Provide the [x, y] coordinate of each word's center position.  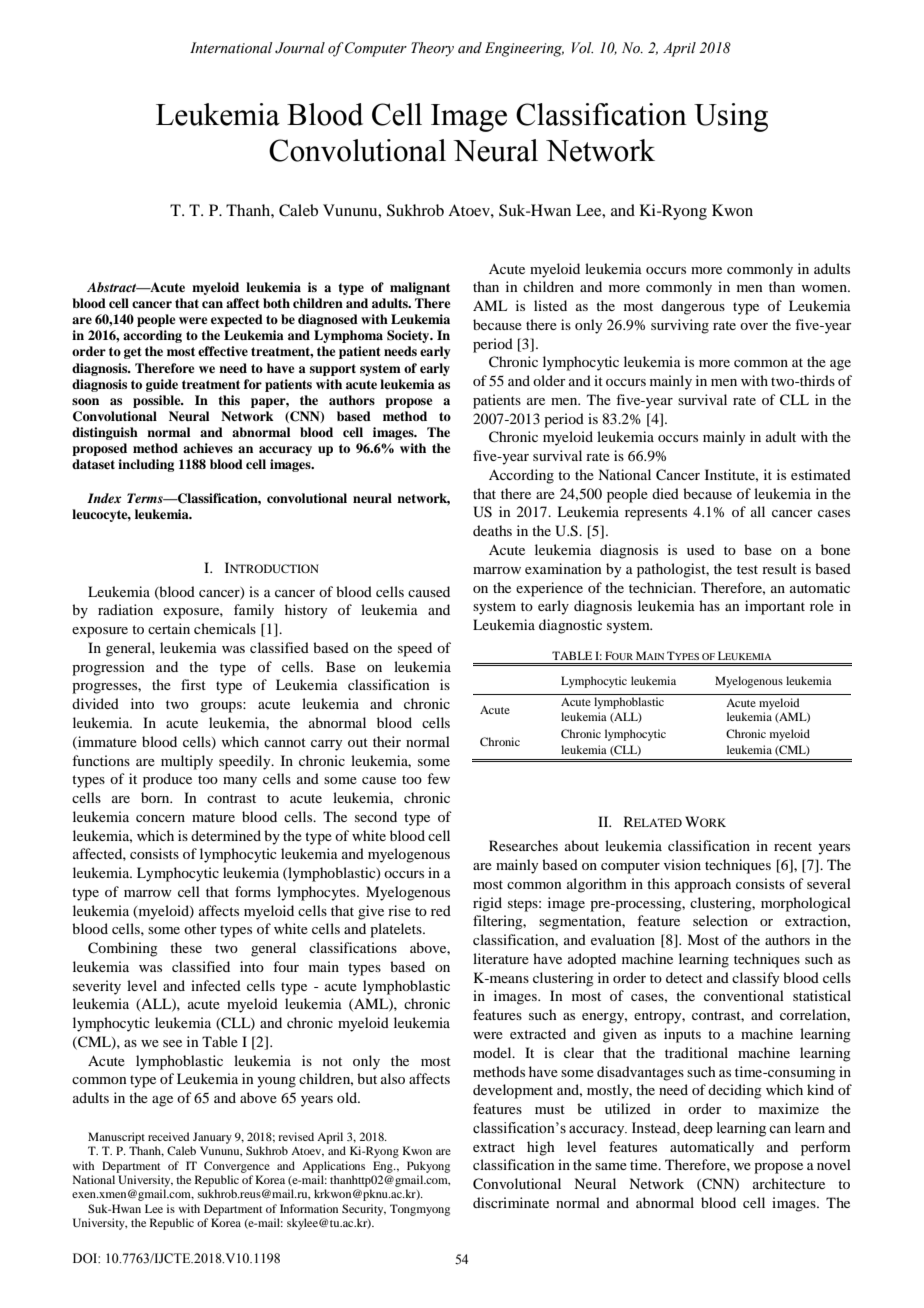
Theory [432, 49]
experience [549, 589]
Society [409, 336]
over [754, 326]
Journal [300, 48]
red [441, 910]
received [168, 1136]
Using [731, 117]
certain [169, 628]
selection [720, 920]
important [775, 607]
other [200, 928]
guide [162, 385]
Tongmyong [420, 1210]
